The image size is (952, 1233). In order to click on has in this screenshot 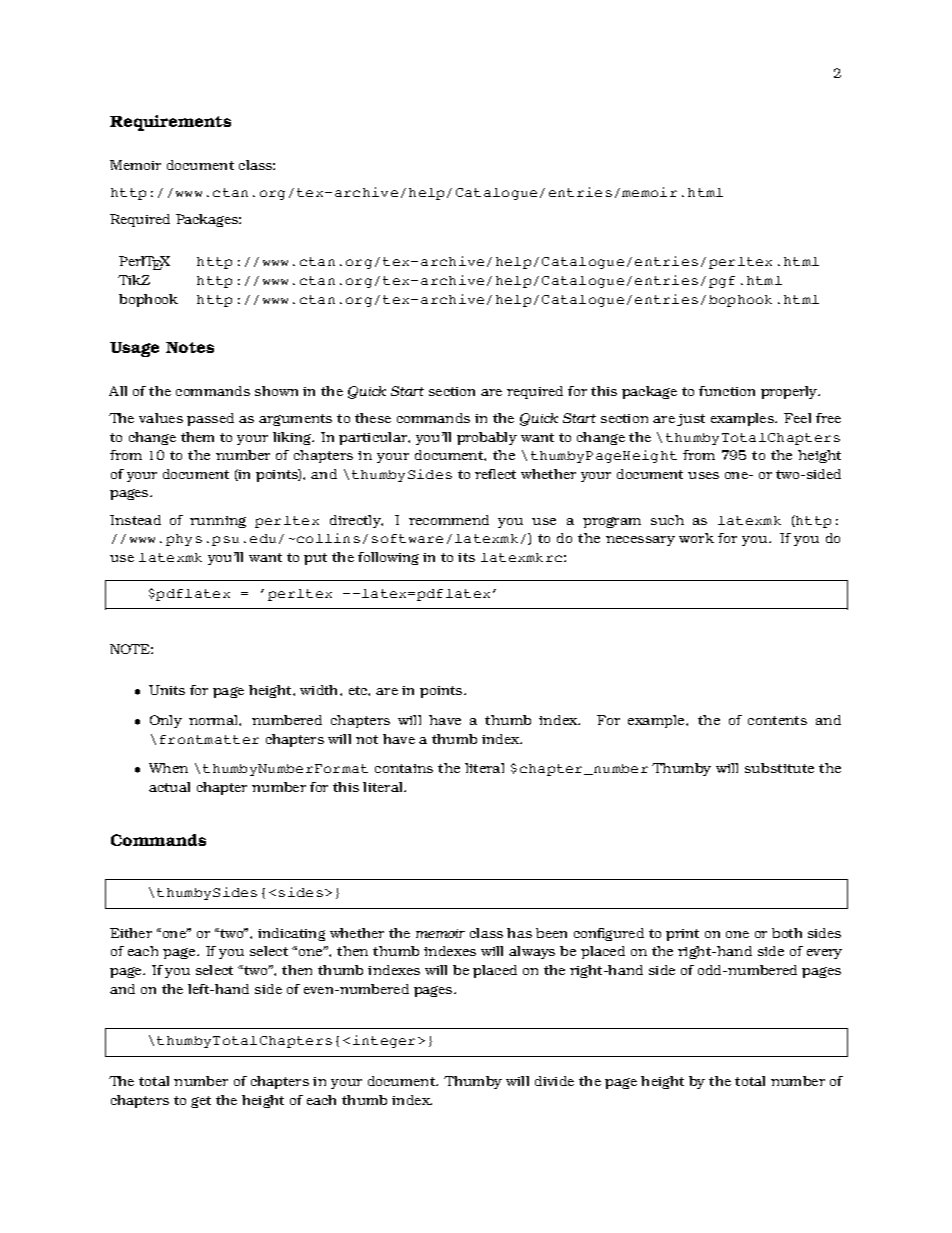, I will do `click(519, 933)`.
